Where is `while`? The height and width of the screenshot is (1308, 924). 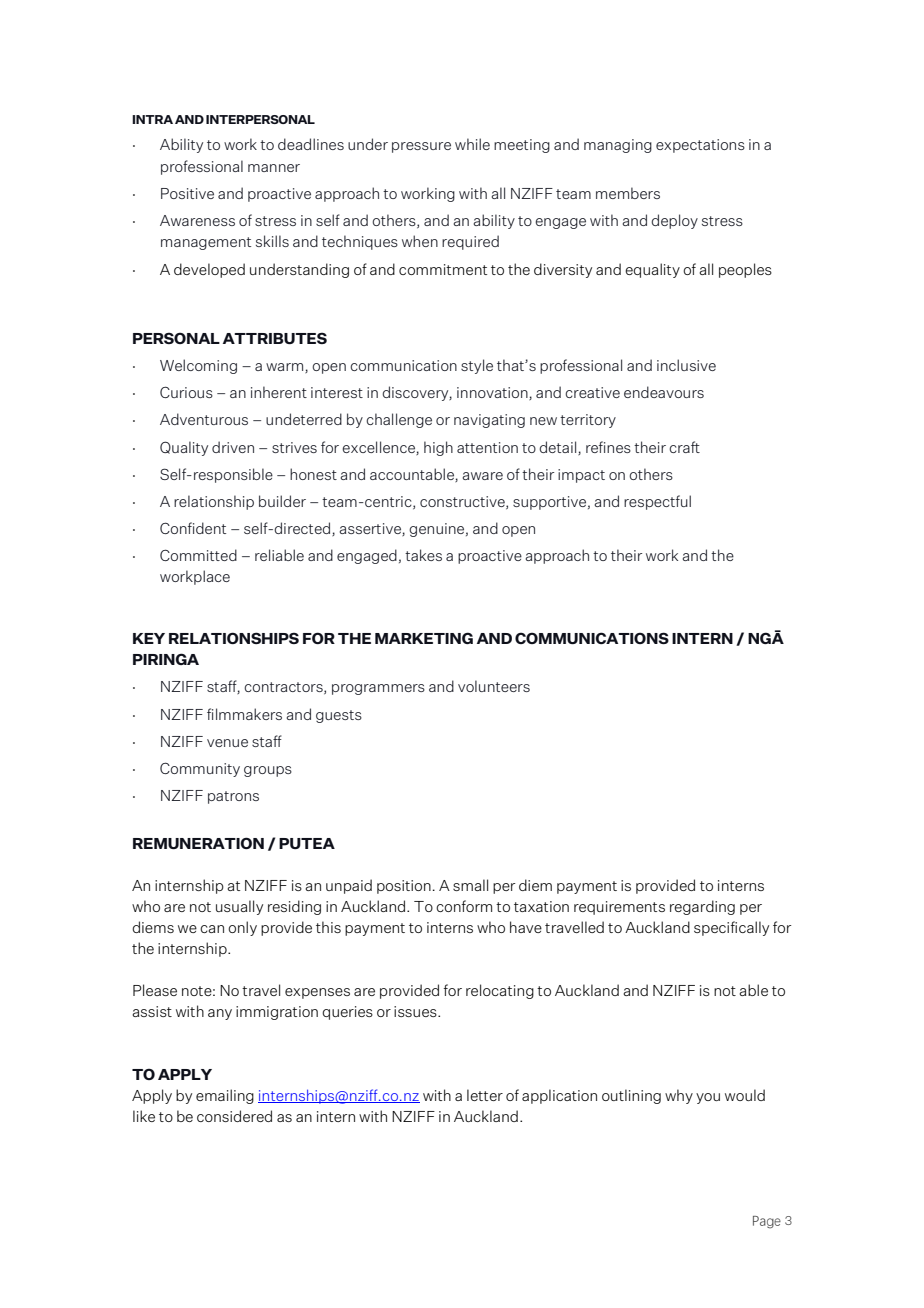
while is located at coordinates (472, 144).
